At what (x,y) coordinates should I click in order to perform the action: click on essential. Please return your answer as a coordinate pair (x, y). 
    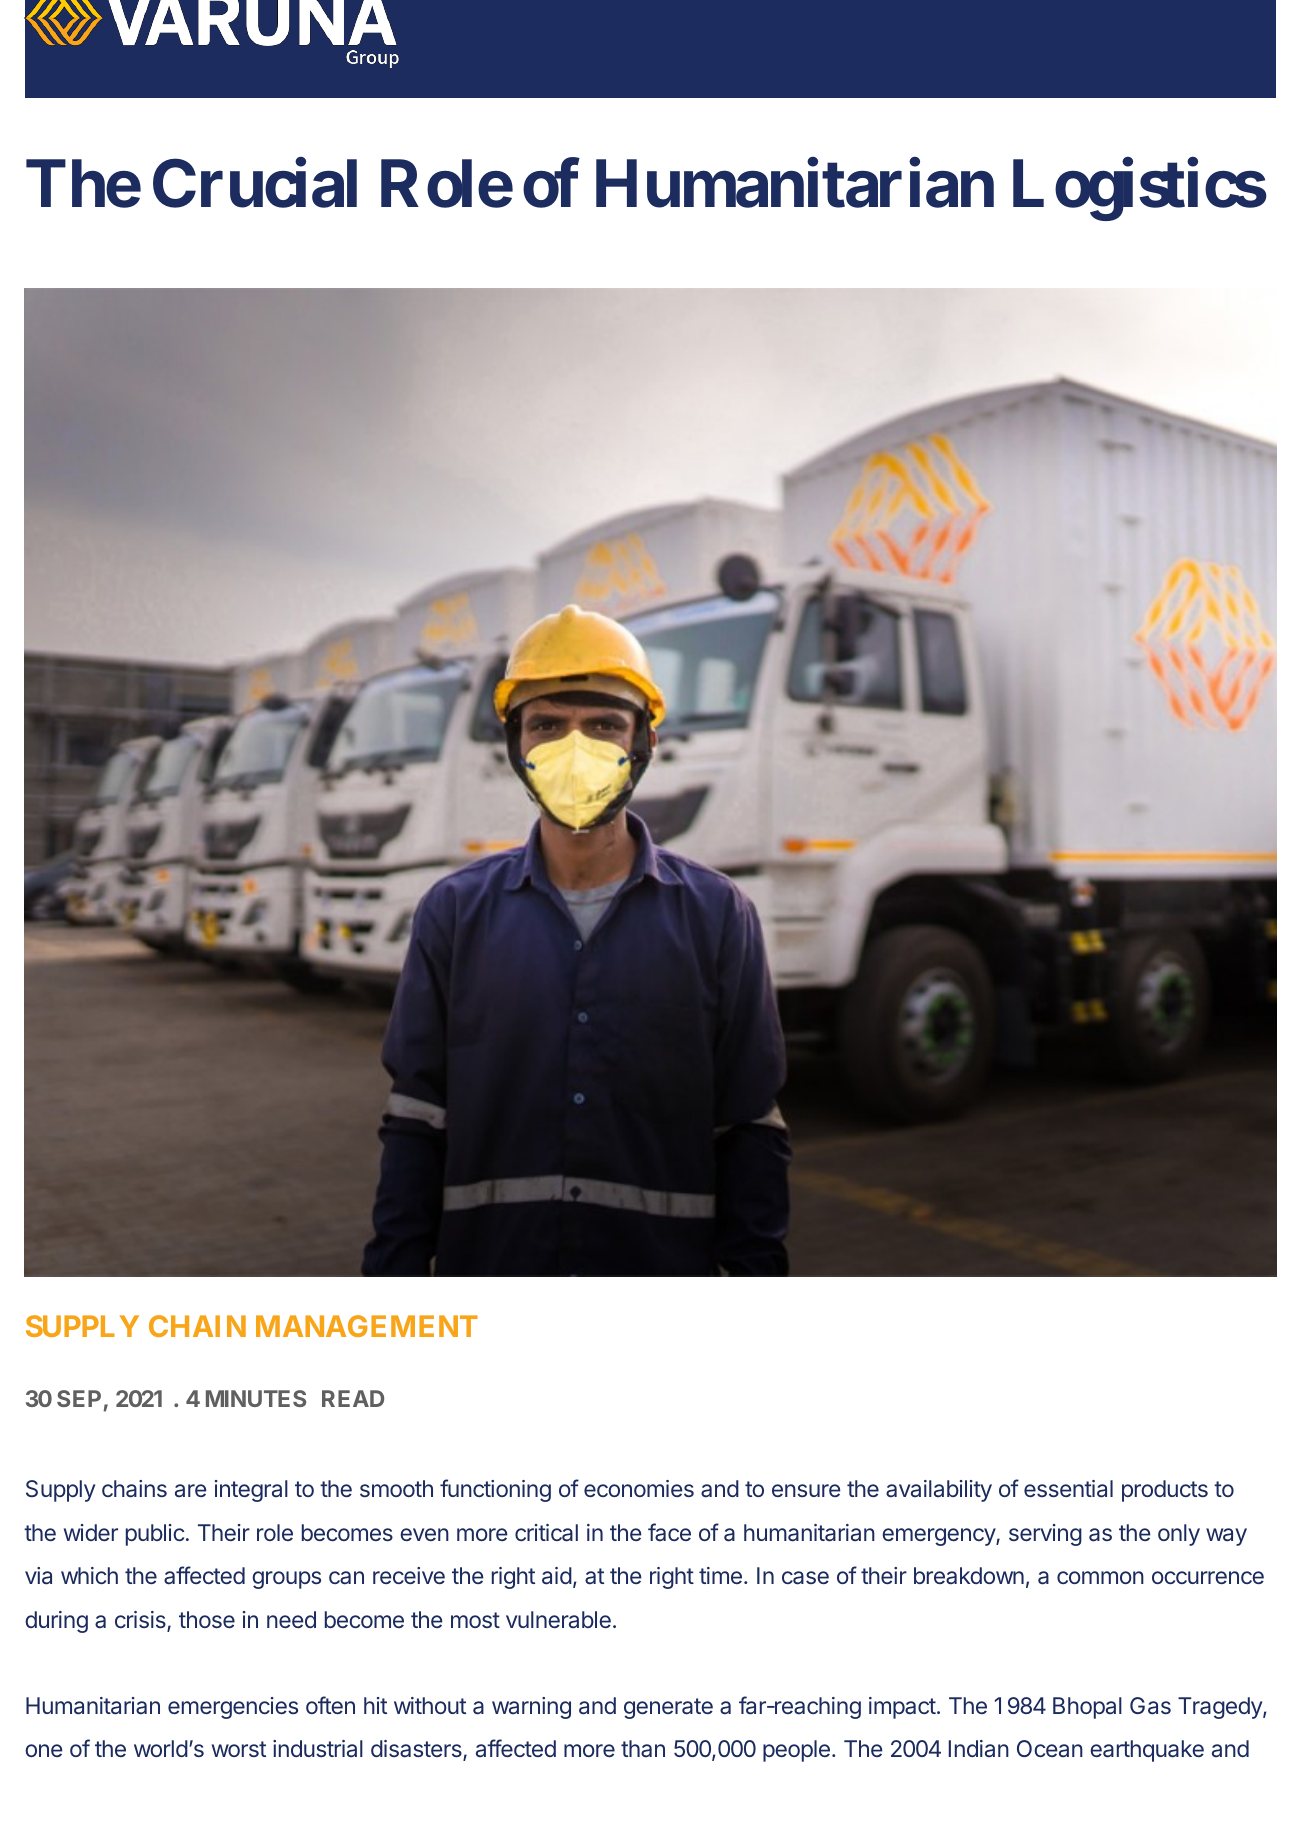
    Looking at the image, I should click on (1068, 1489).
